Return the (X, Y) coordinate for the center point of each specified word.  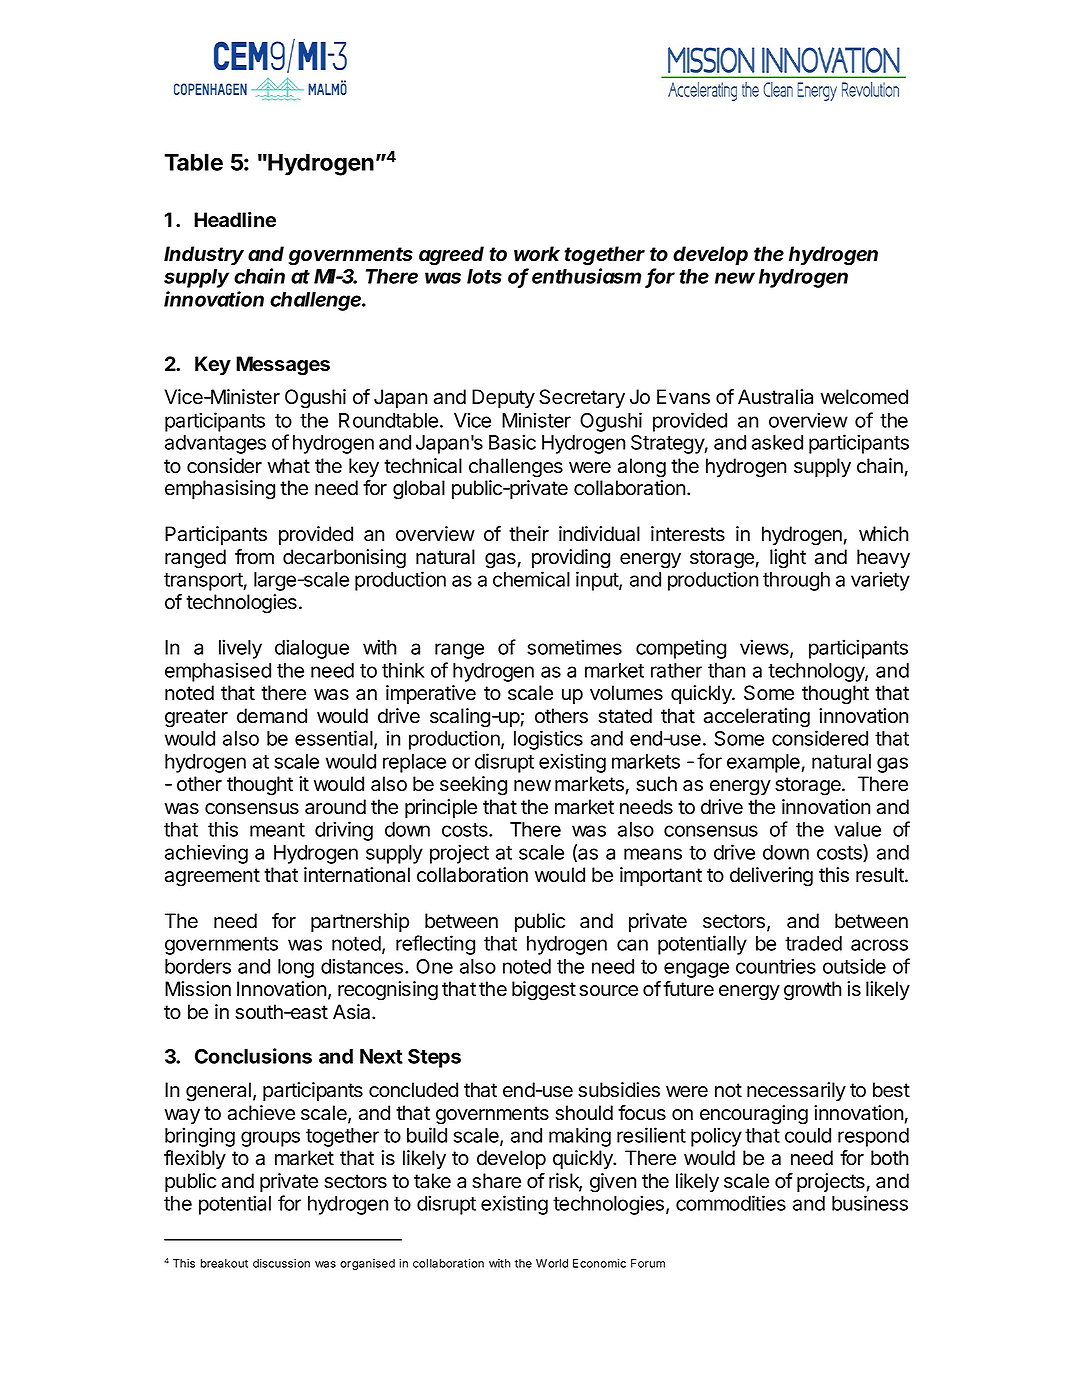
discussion (281, 1263)
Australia (775, 397)
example (764, 763)
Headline (235, 220)
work (537, 254)
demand (272, 716)
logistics (548, 740)
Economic (599, 1263)
